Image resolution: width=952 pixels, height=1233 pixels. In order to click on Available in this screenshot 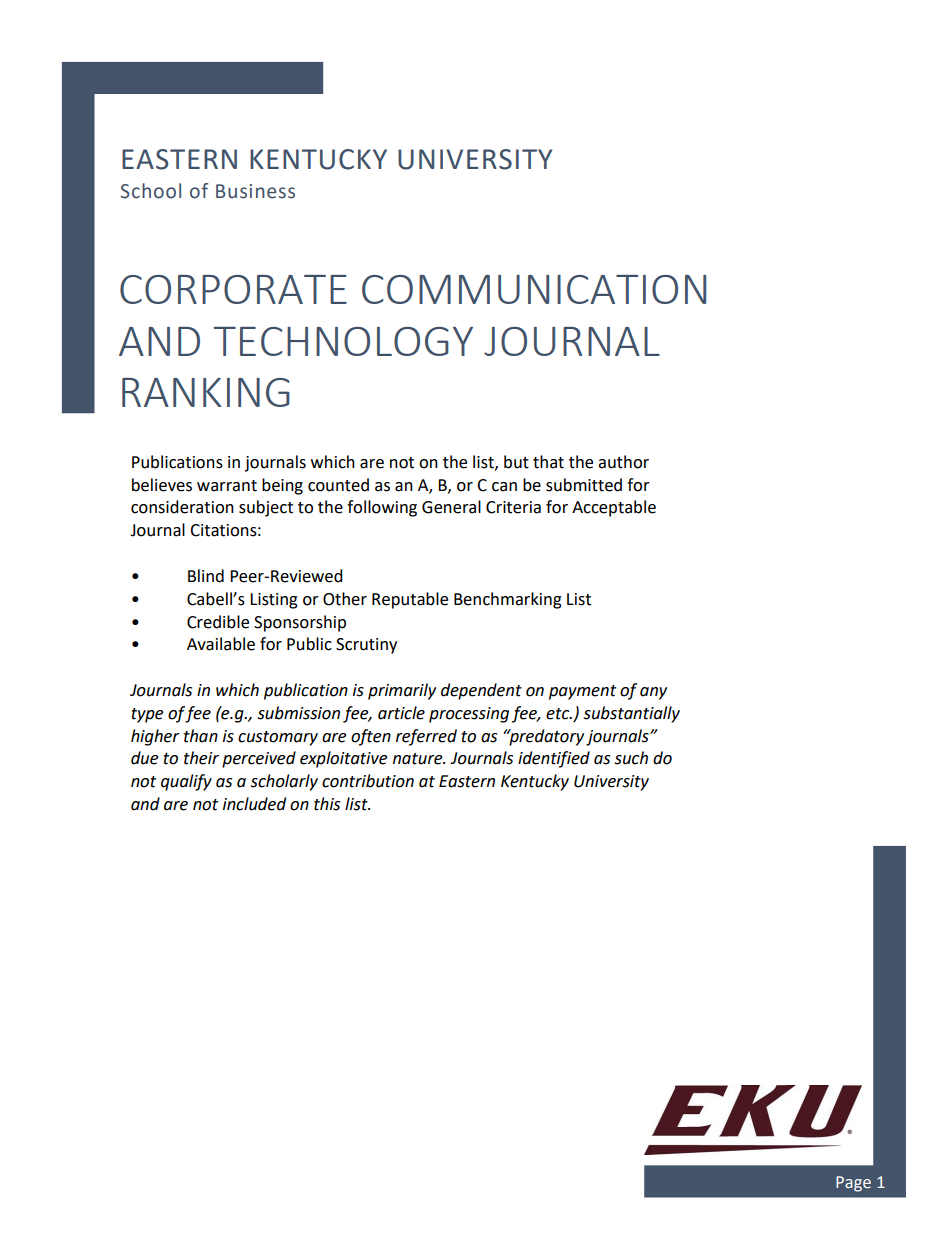, I will do `click(221, 644)`.
